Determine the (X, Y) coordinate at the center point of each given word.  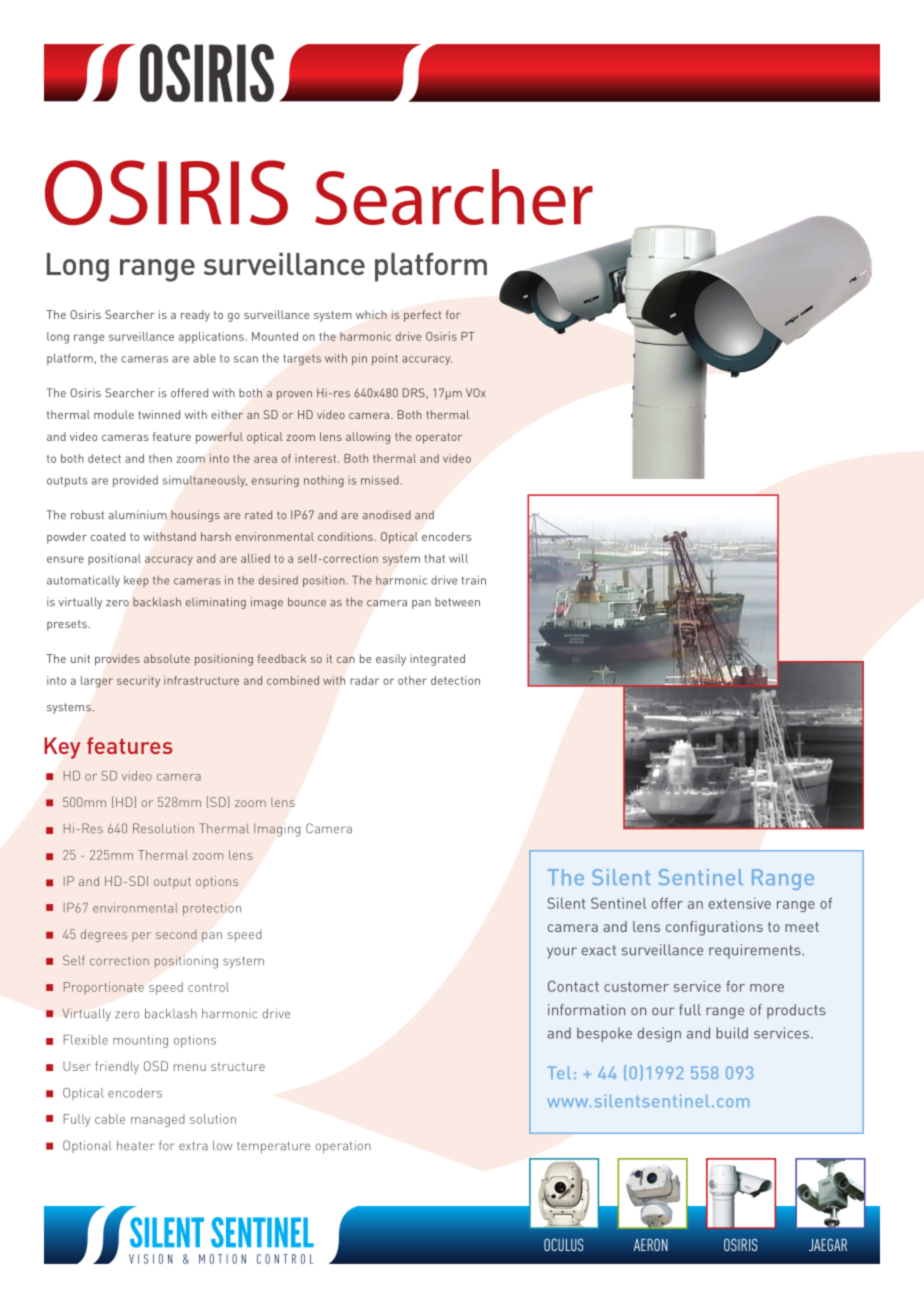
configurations (714, 928)
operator (439, 438)
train (473, 580)
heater (136, 1145)
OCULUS (563, 1244)
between (457, 602)
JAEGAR (828, 1244)
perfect (423, 316)
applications (212, 338)
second (176, 934)
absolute (167, 658)
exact (599, 950)
